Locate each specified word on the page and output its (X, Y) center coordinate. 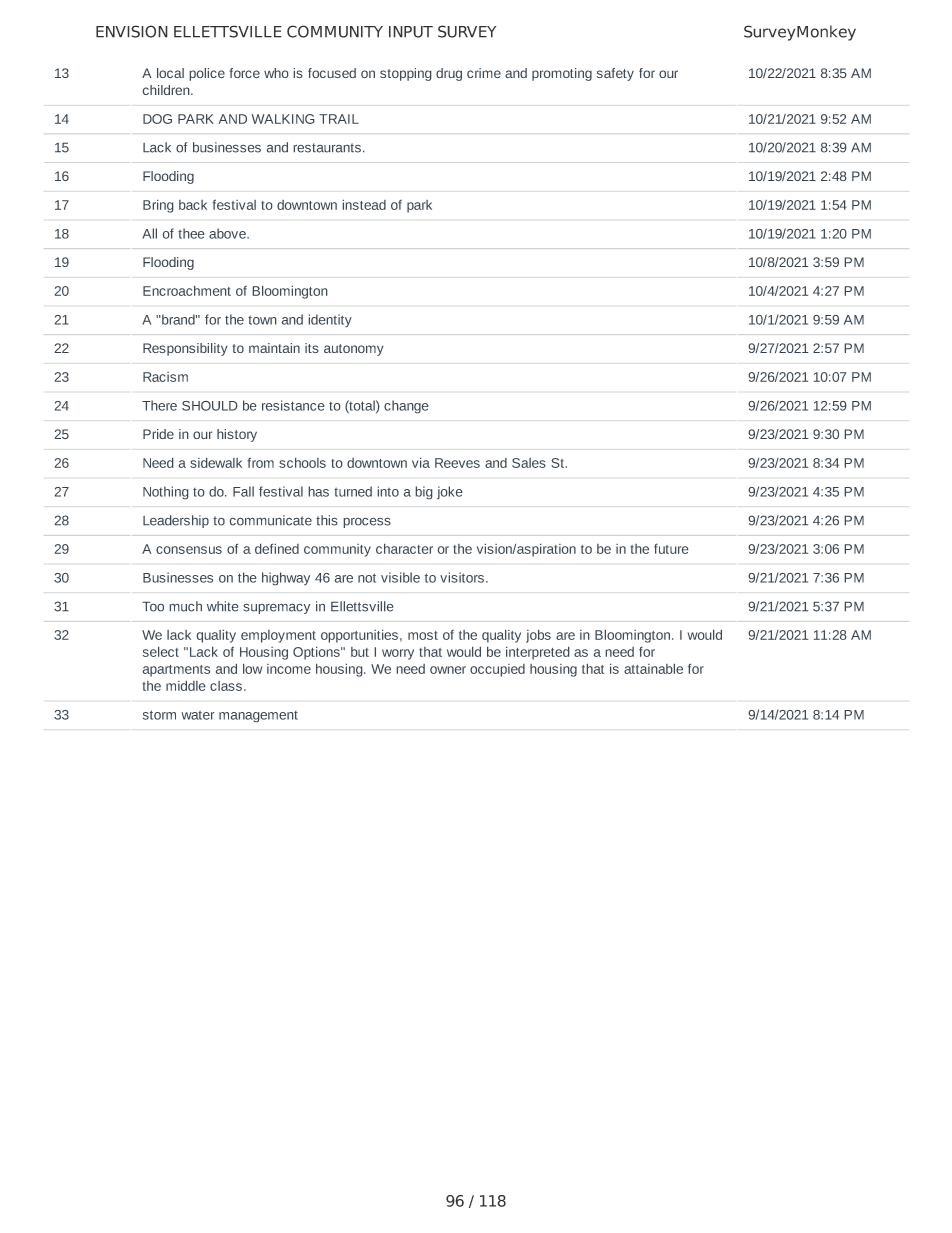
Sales (529, 463)
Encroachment (187, 290)
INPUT (411, 32)
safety (615, 74)
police (207, 74)
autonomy (354, 350)
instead (364, 204)
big (424, 493)
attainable (653, 668)
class (227, 686)
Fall (243, 491)
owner (448, 670)
